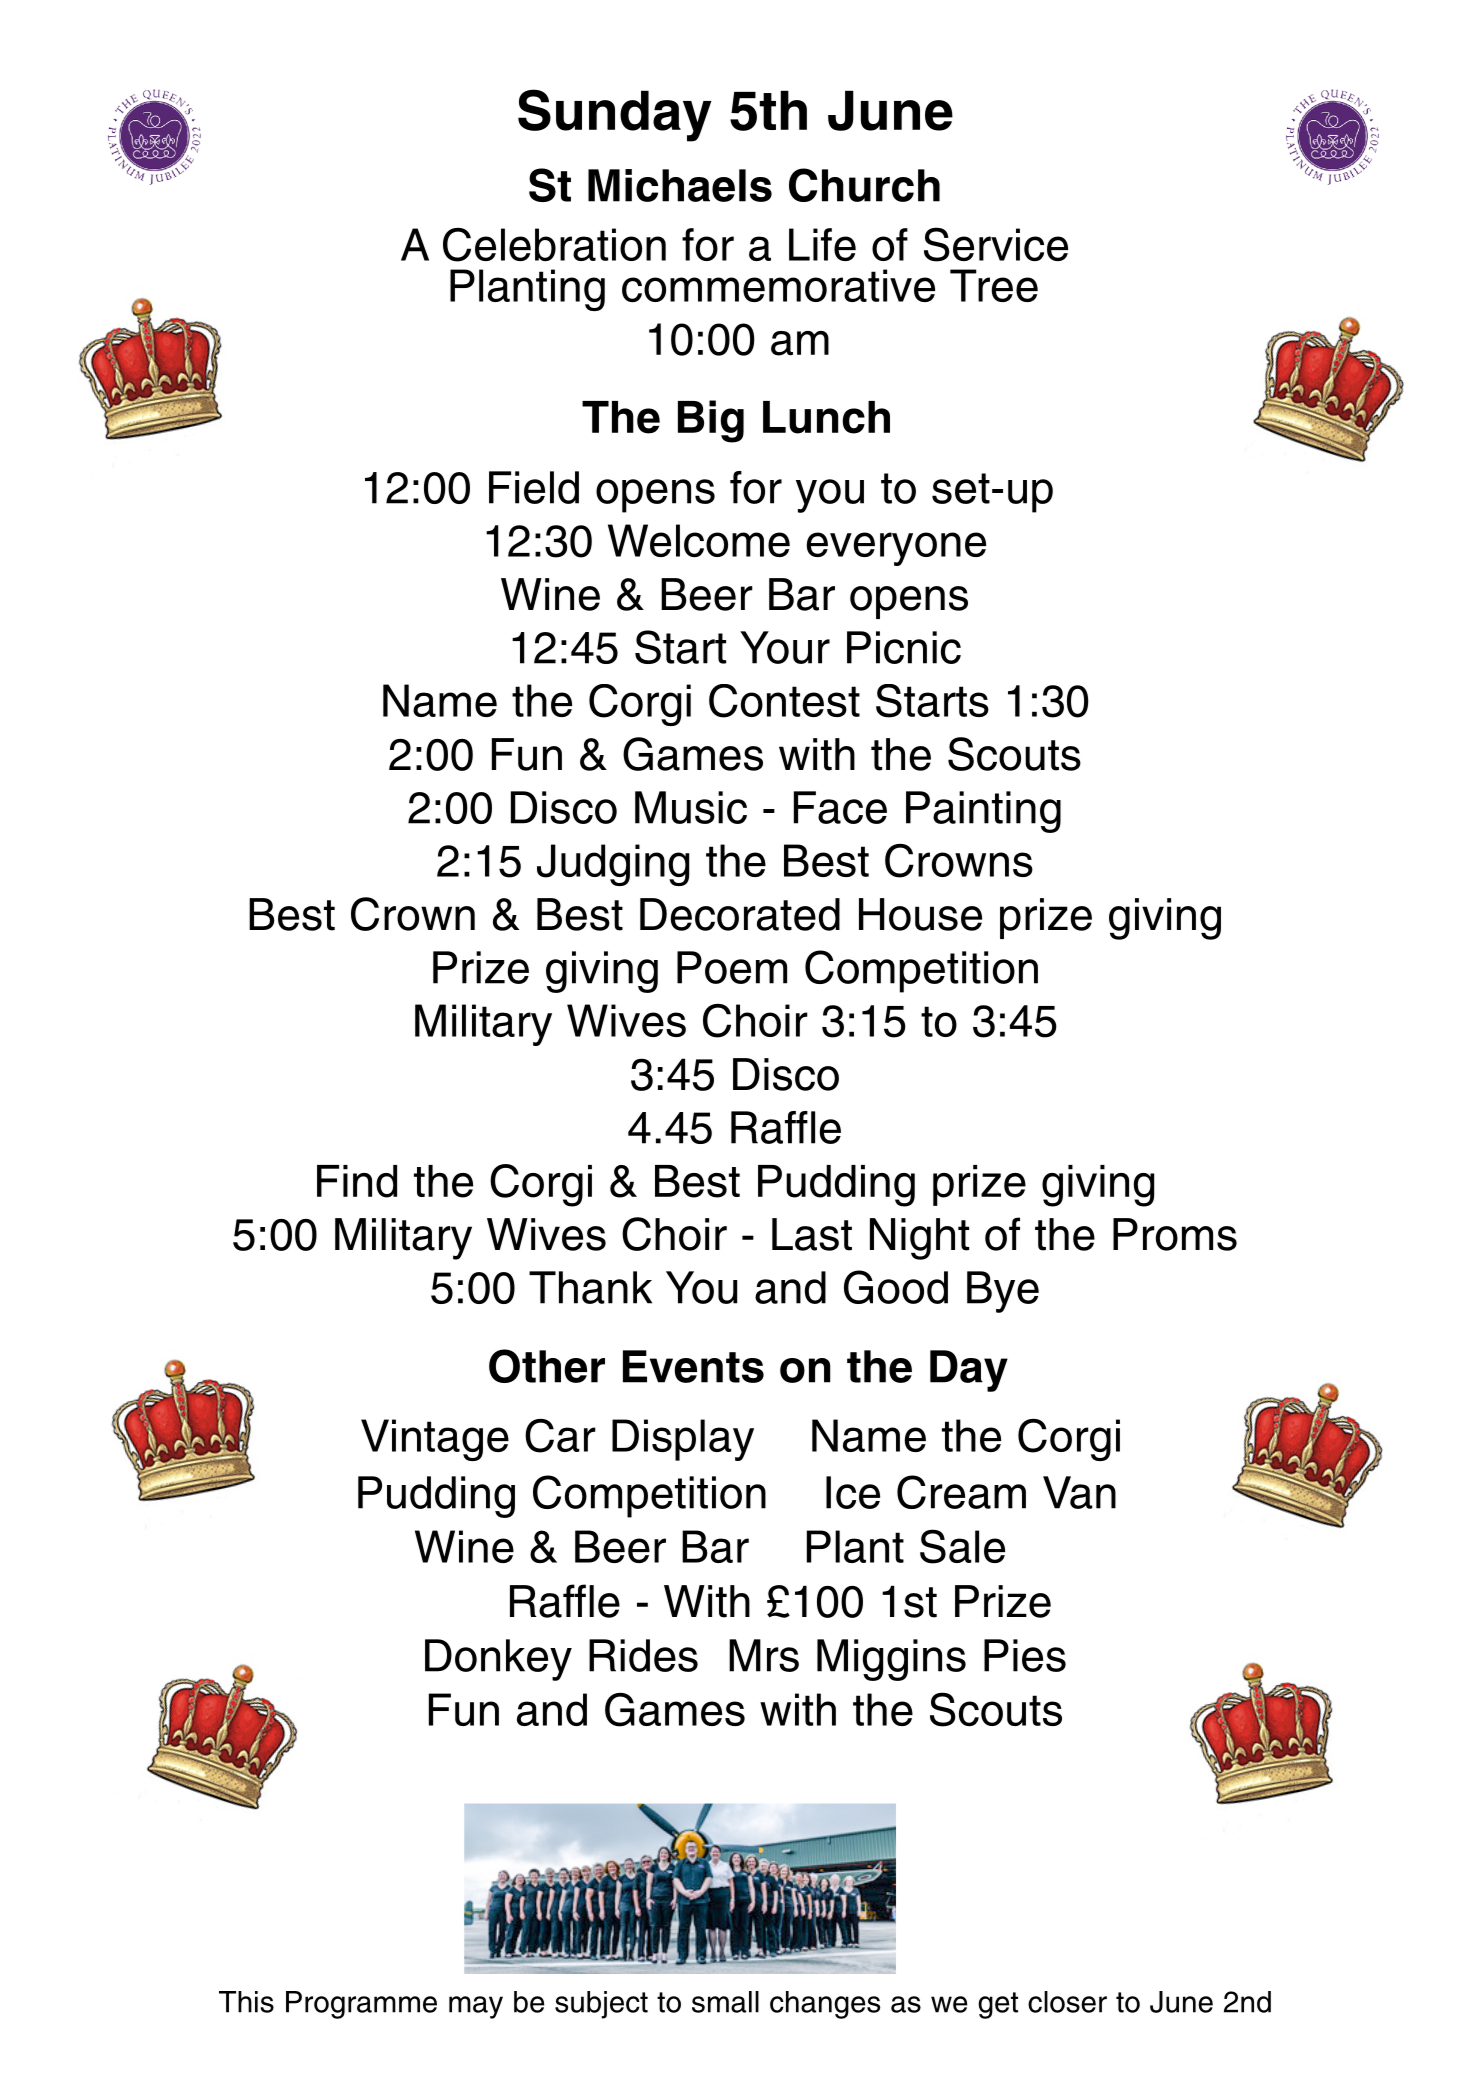  Describe the element at coordinates (361, 2005) in the page. I see `Programme` at that location.
